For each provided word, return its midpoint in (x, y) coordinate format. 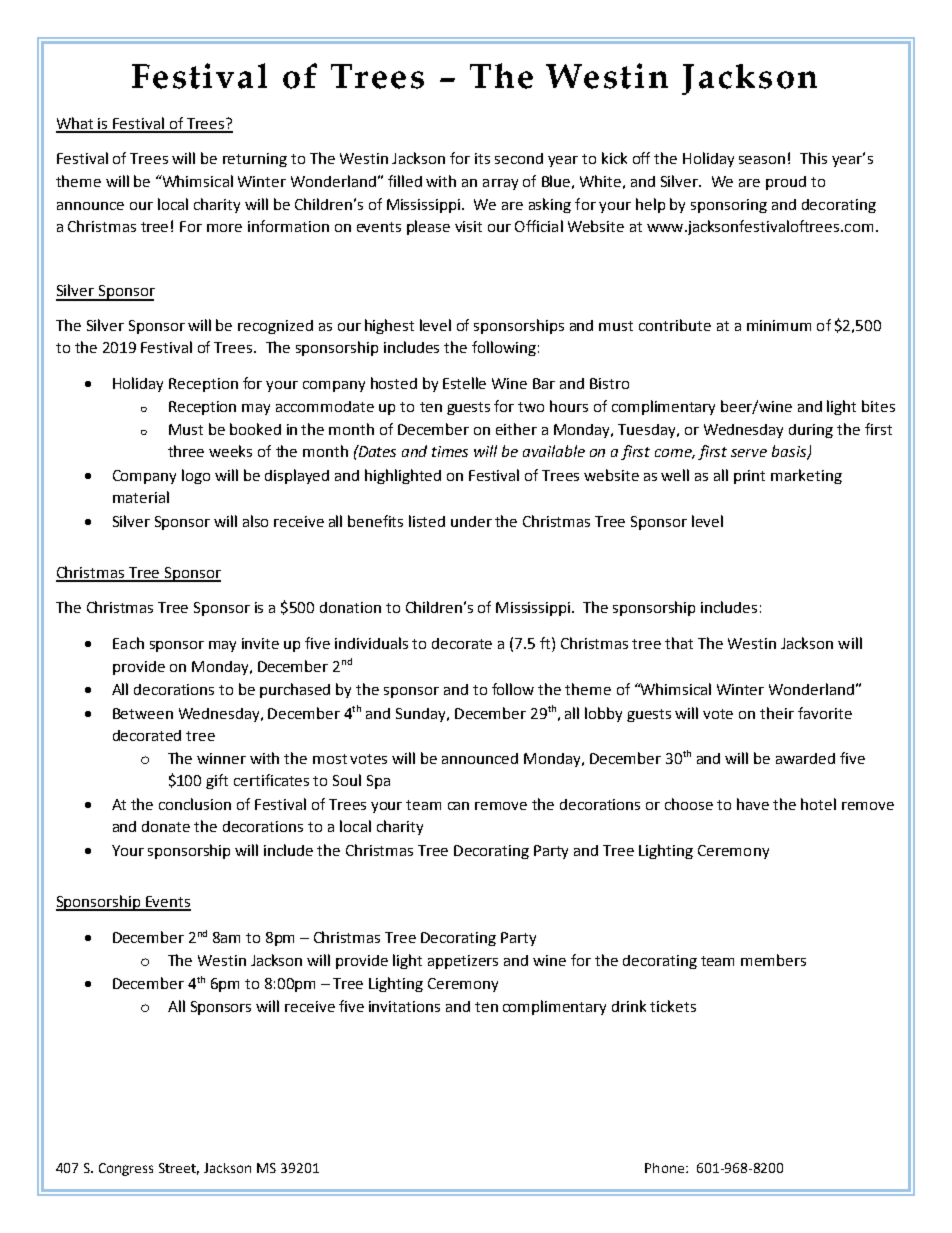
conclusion (195, 804)
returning (255, 160)
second (519, 158)
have (753, 804)
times (450, 451)
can (458, 806)
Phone (666, 1168)
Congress (126, 1169)
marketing (806, 476)
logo (196, 476)
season (762, 160)
